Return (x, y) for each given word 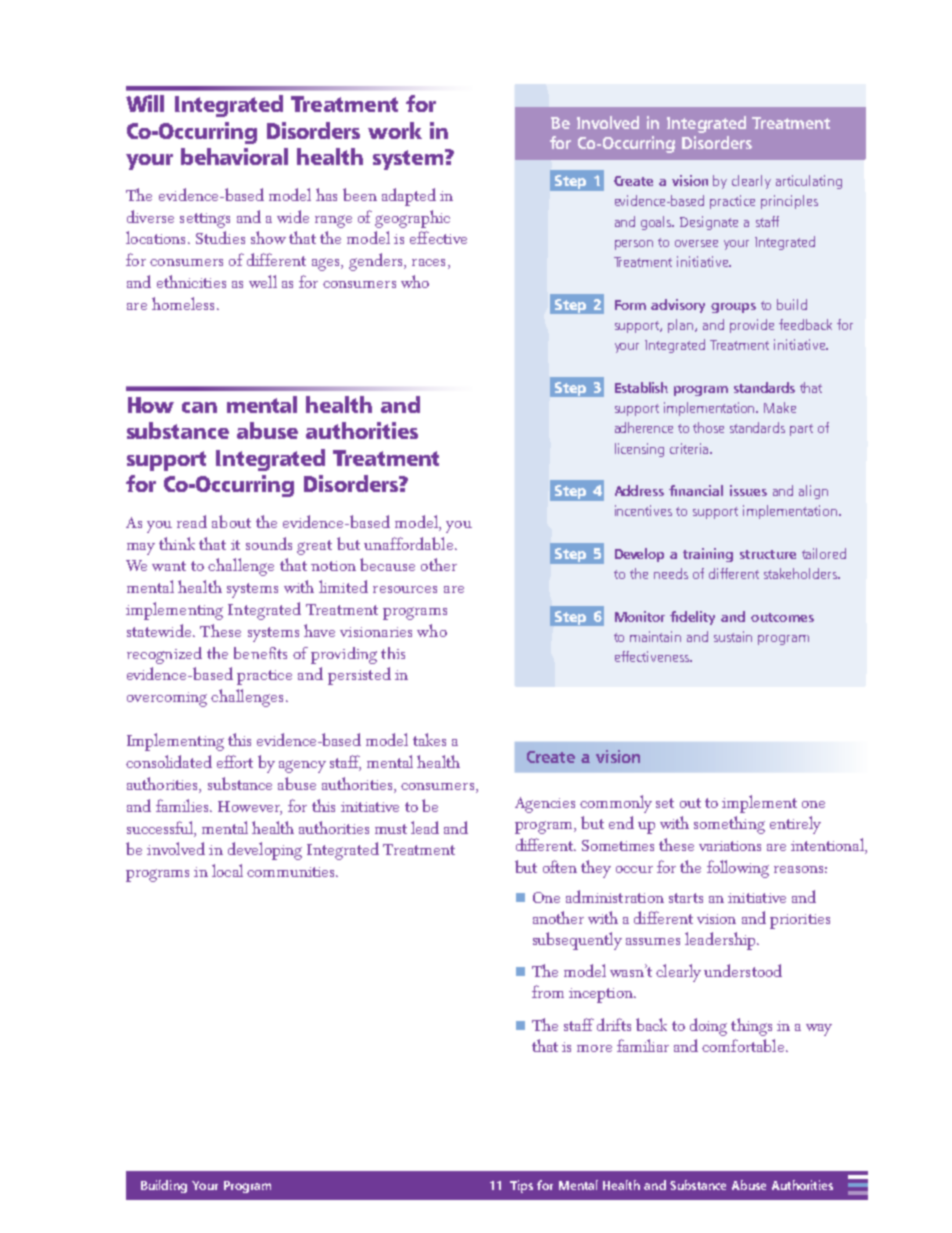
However (250, 808)
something (729, 825)
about (231, 521)
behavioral (234, 156)
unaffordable (410, 543)
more (594, 1048)
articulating (809, 182)
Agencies (545, 805)
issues (748, 490)
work (395, 130)
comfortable (744, 1045)
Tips (521, 1186)
